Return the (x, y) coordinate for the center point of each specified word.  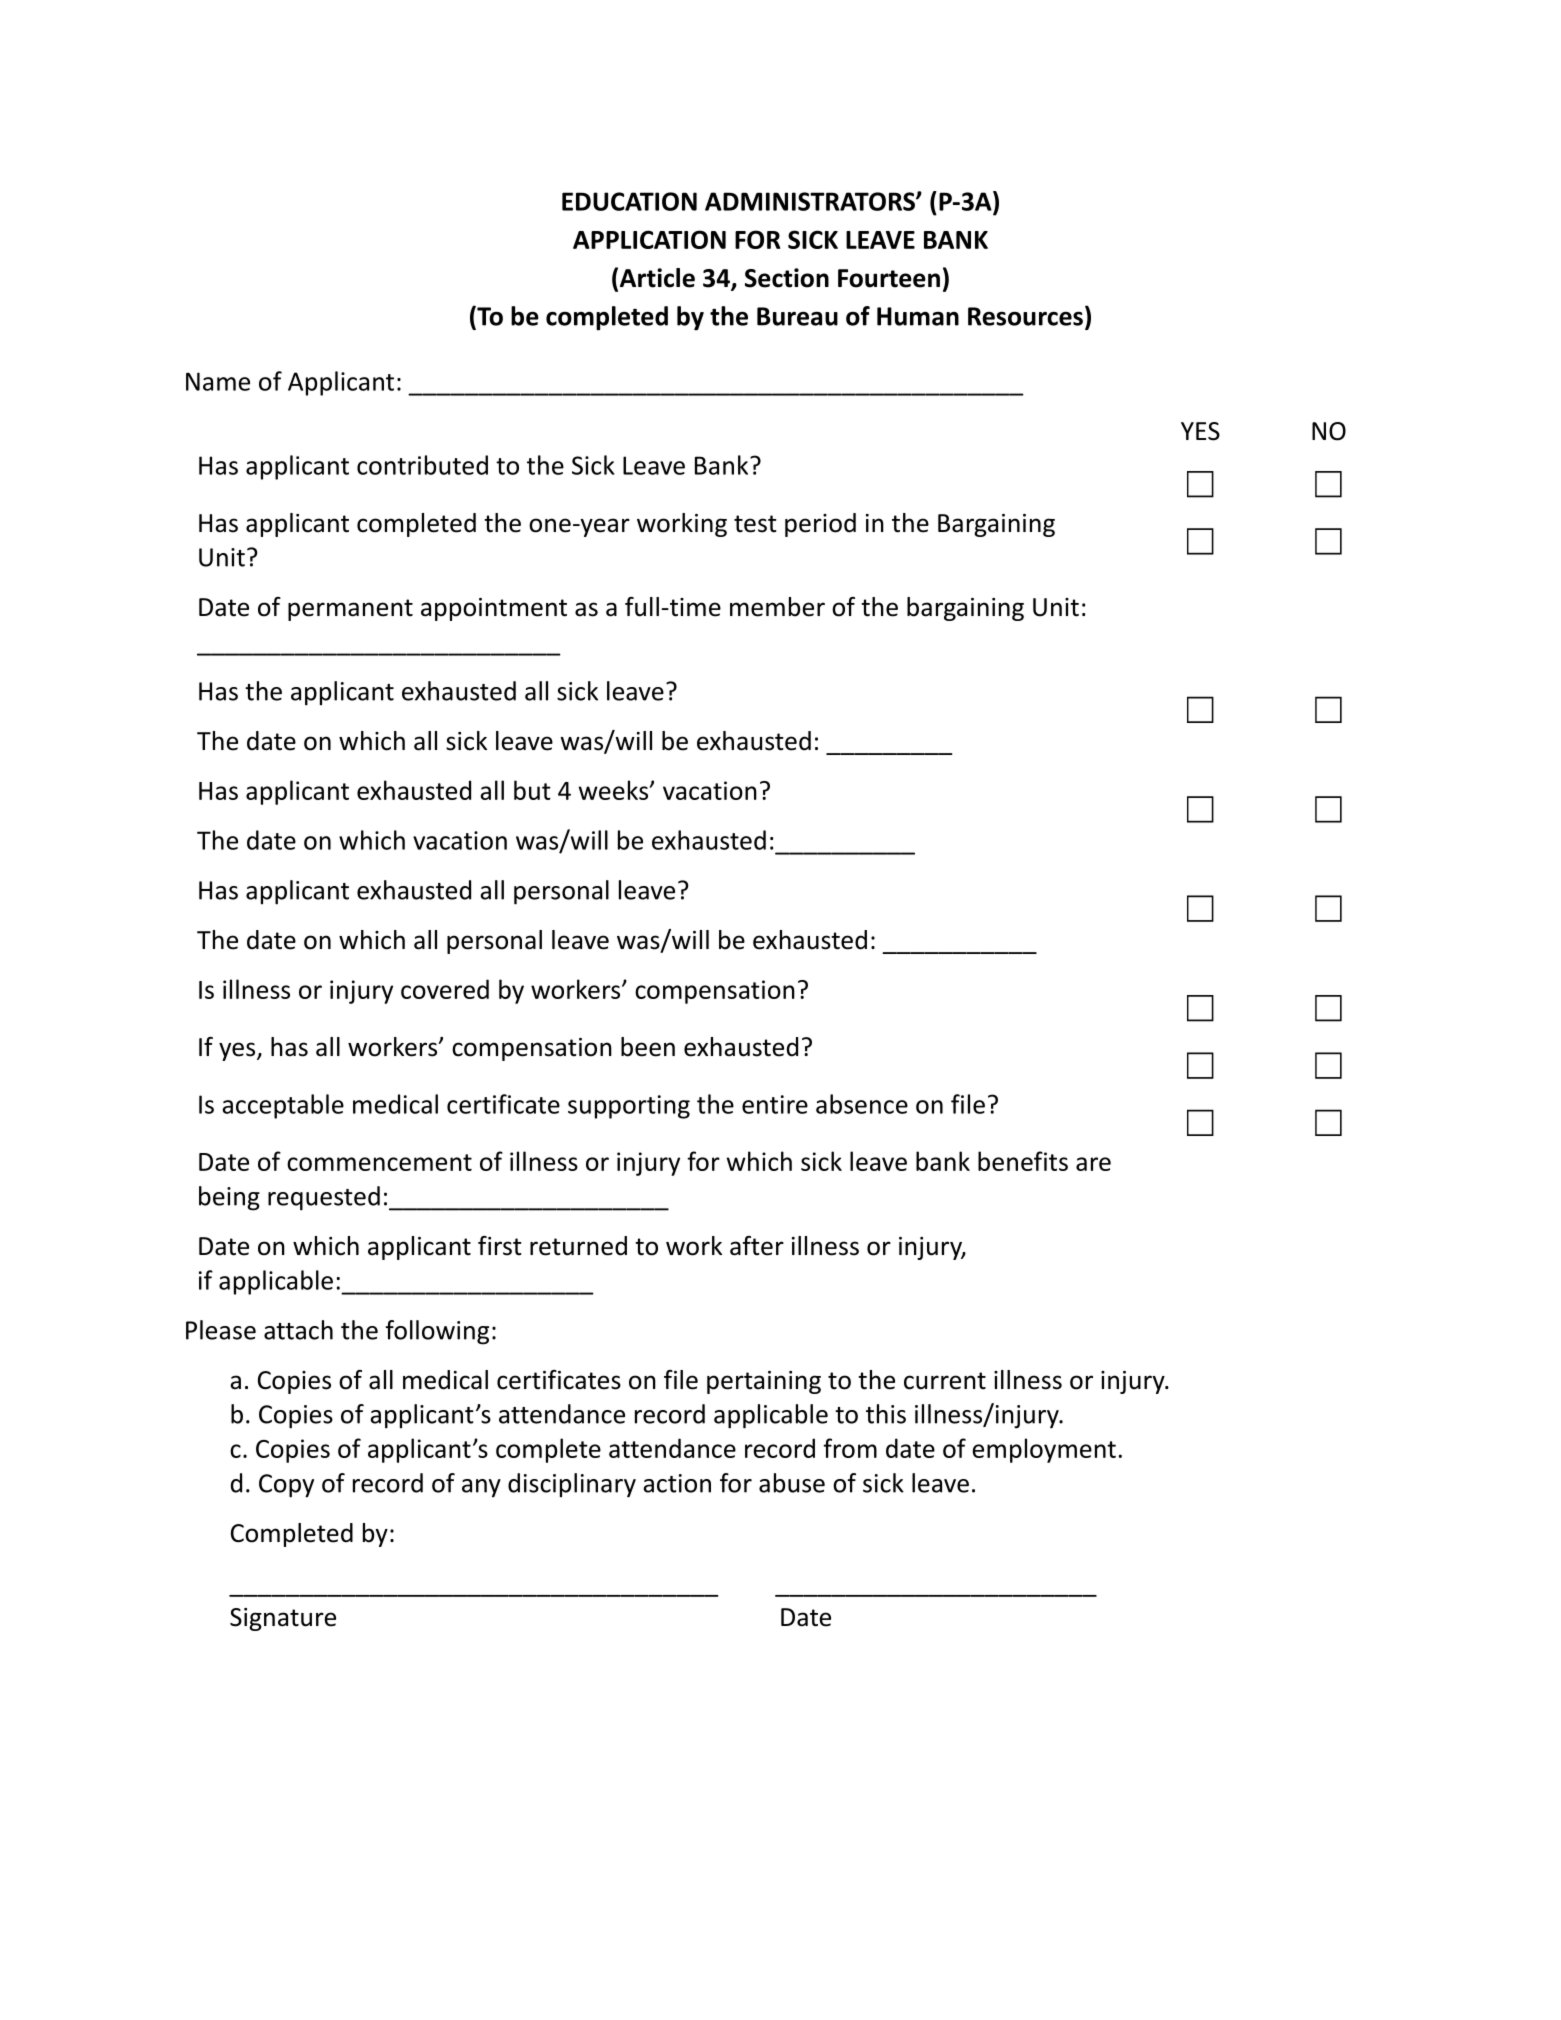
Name (218, 381)
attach (298, 1330)
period (820, 525)
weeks (614, 790)
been (648, 1047)
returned (578, 1246)
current (945, 1381)
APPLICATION (649, 239)
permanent (350, 610)
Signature (283, 1619)
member (777, 607)
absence (862, 1104)
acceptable (283, 1106)
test (755, 524)
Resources (1025, 316)
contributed (422, 465)
